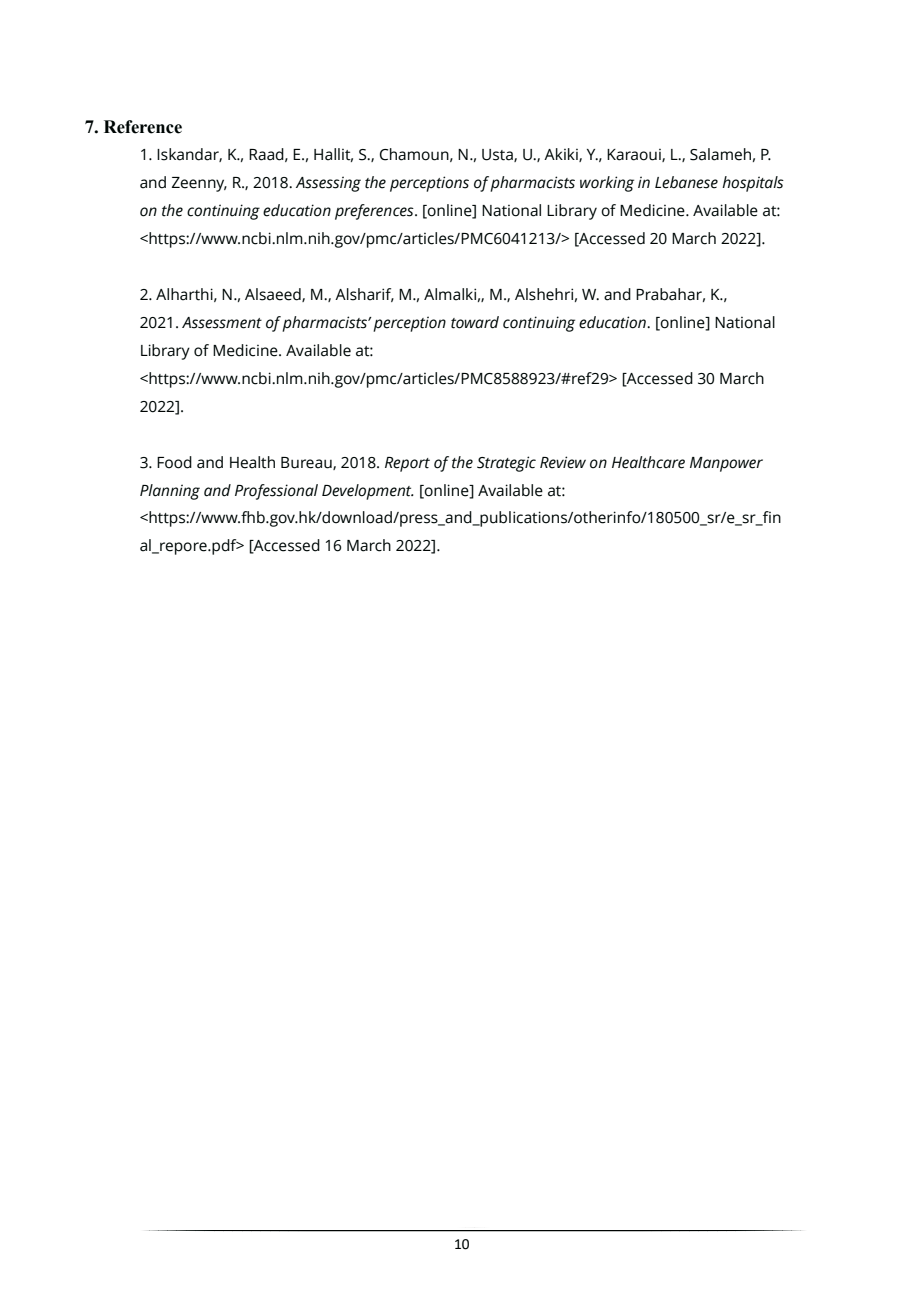 Image resolution: width=924 pixels, height=1308 pixels. What do you see at coordinates (753, 184) in the screenshot?
I see `hospitals` at bounding box center [753, 184].
